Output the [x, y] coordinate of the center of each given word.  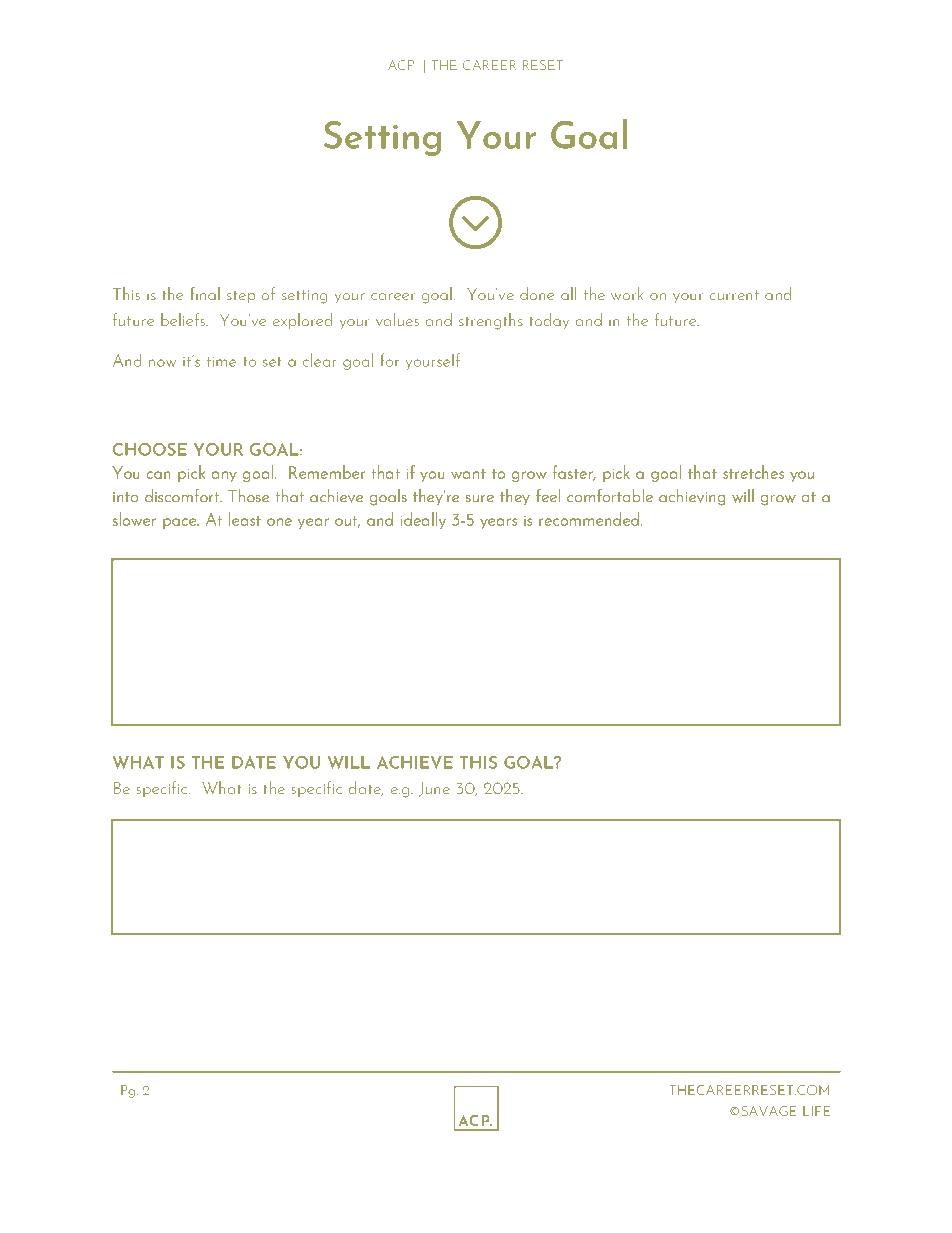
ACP [401, 65]
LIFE [816, 1111]
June [434, 789]
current [734, 295]
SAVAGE [769, 1111]
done [537, 293]
